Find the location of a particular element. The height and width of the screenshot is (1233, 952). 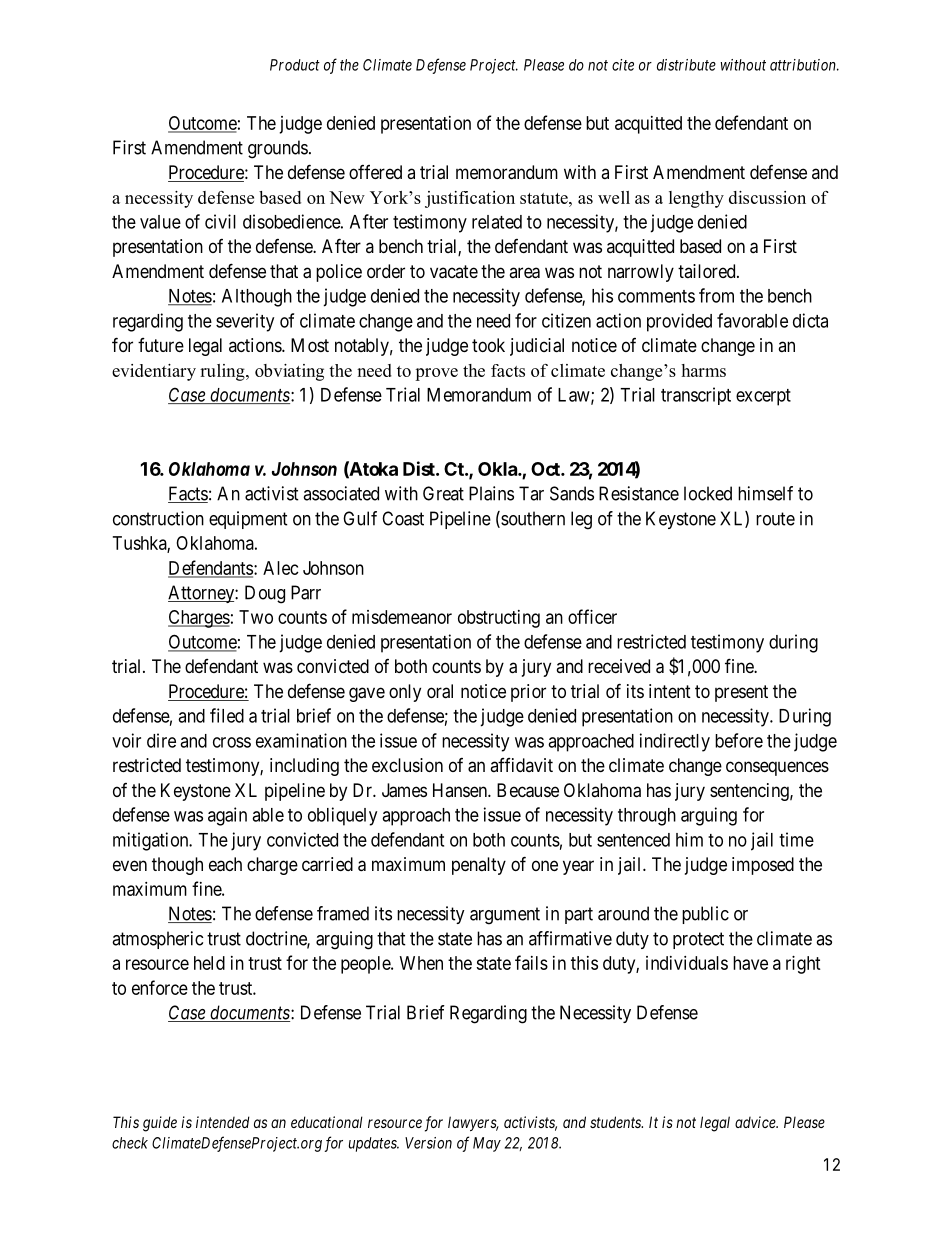

Two is located at coordinates (256, 617).
